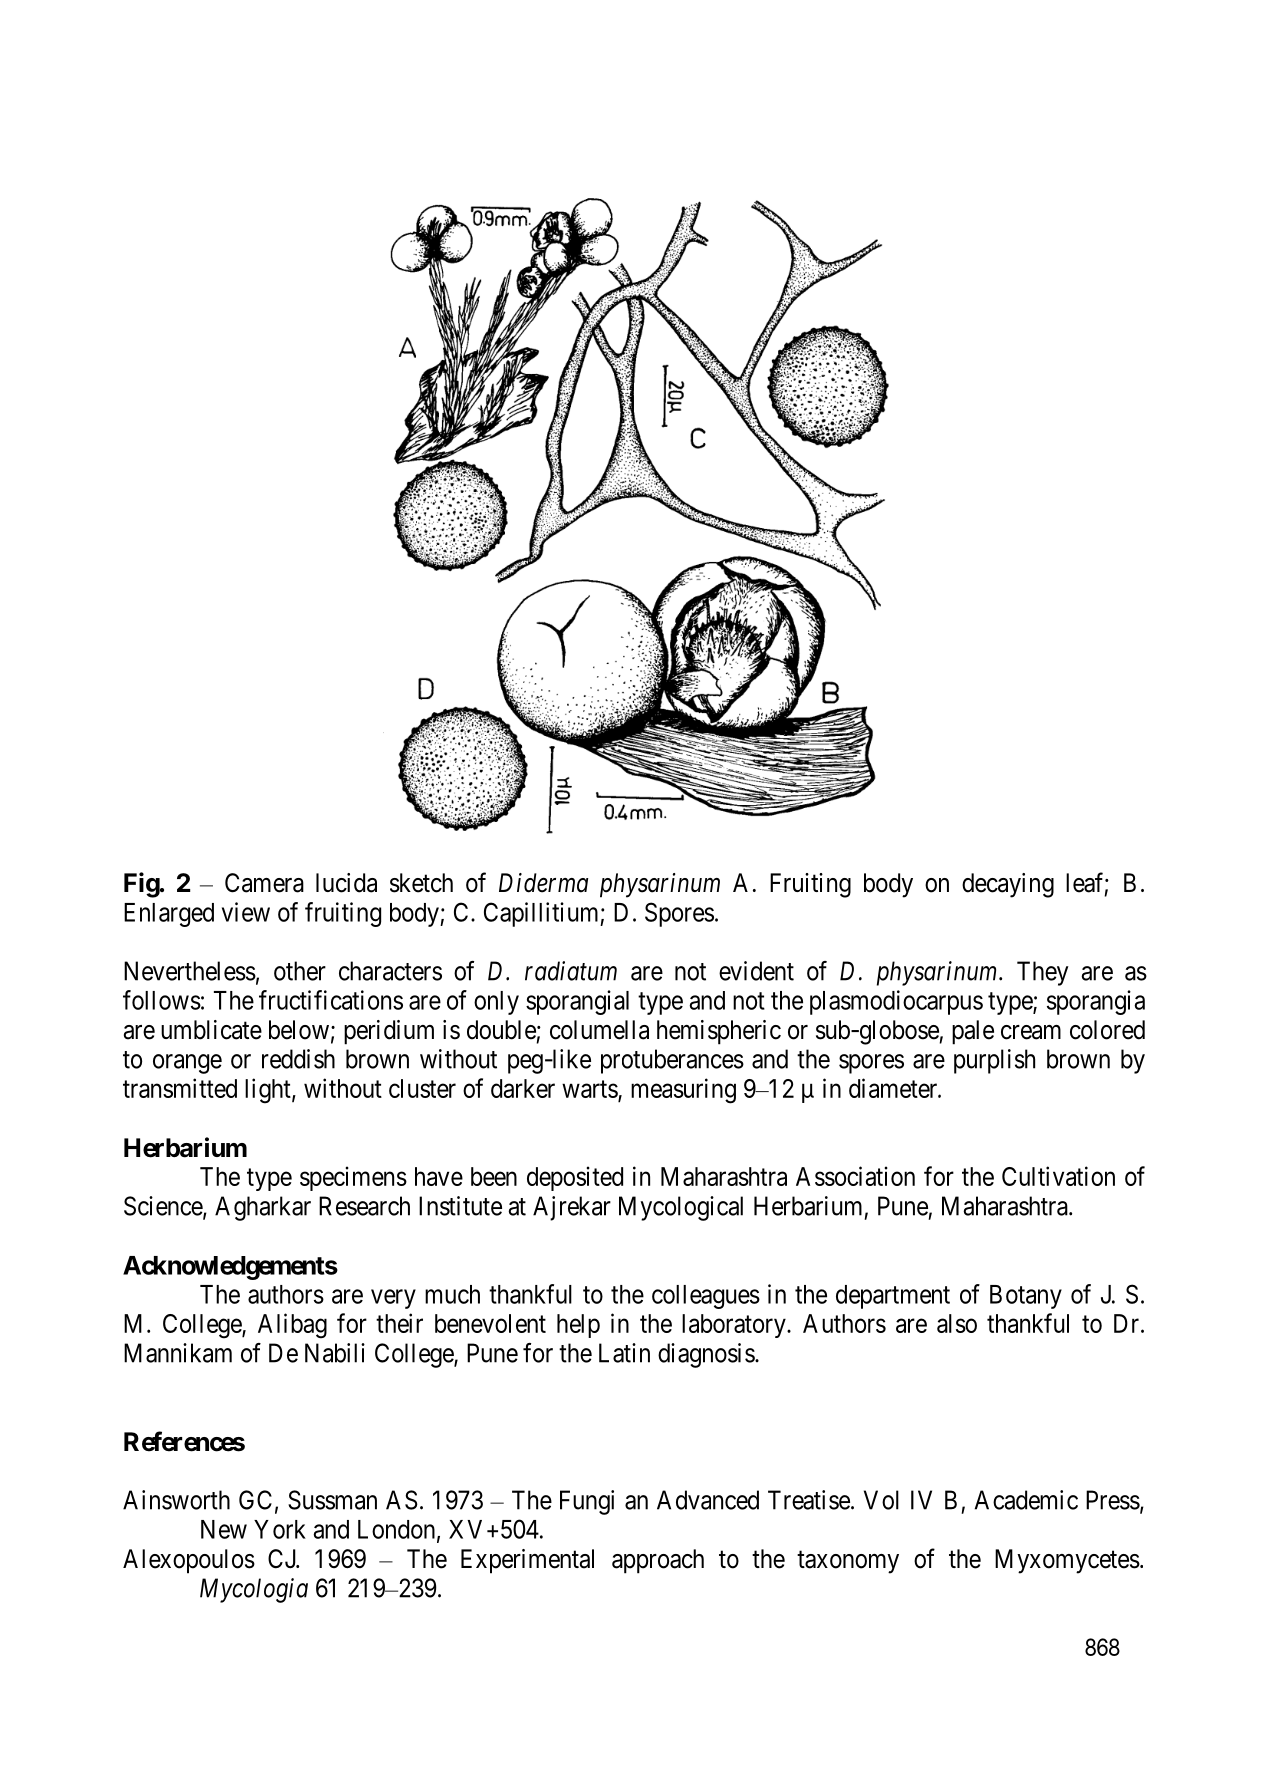 The width and height of the screenshot is (1268, 1792). What do you see at coordinates (335, 1353) in the screenshot?
I see `Nabili` at bounding box center [335, 1353].
